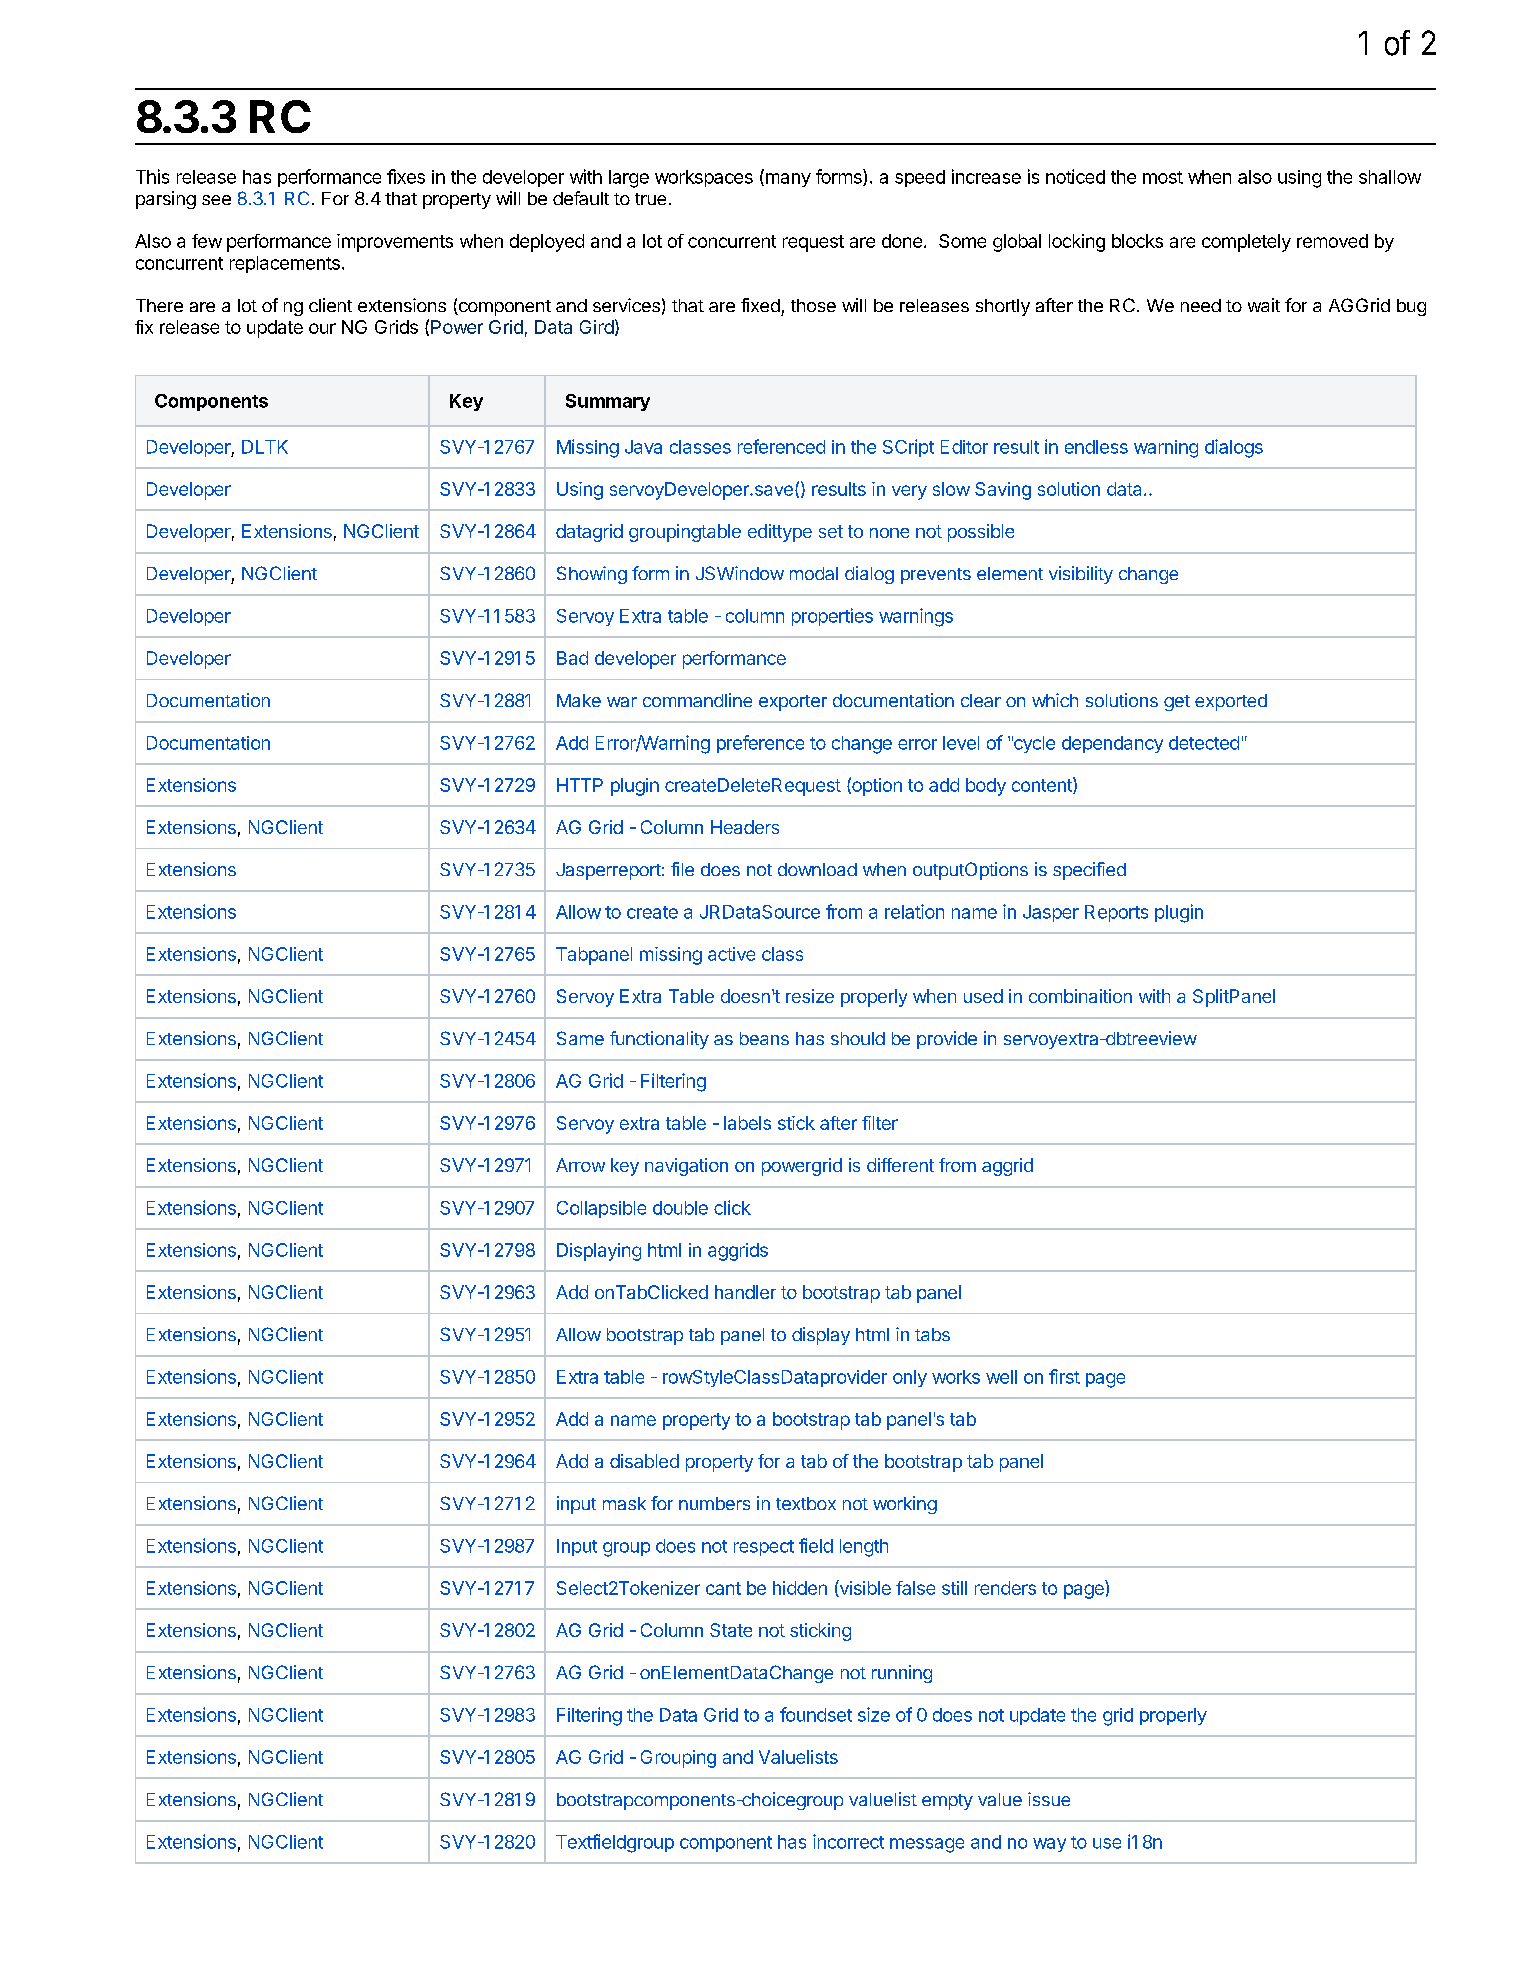 The height and width of the image is (1975, 1526). What do you see at coordinates (572, 658) in the image?
I see `Bad` at bounding box center [572, 658].
